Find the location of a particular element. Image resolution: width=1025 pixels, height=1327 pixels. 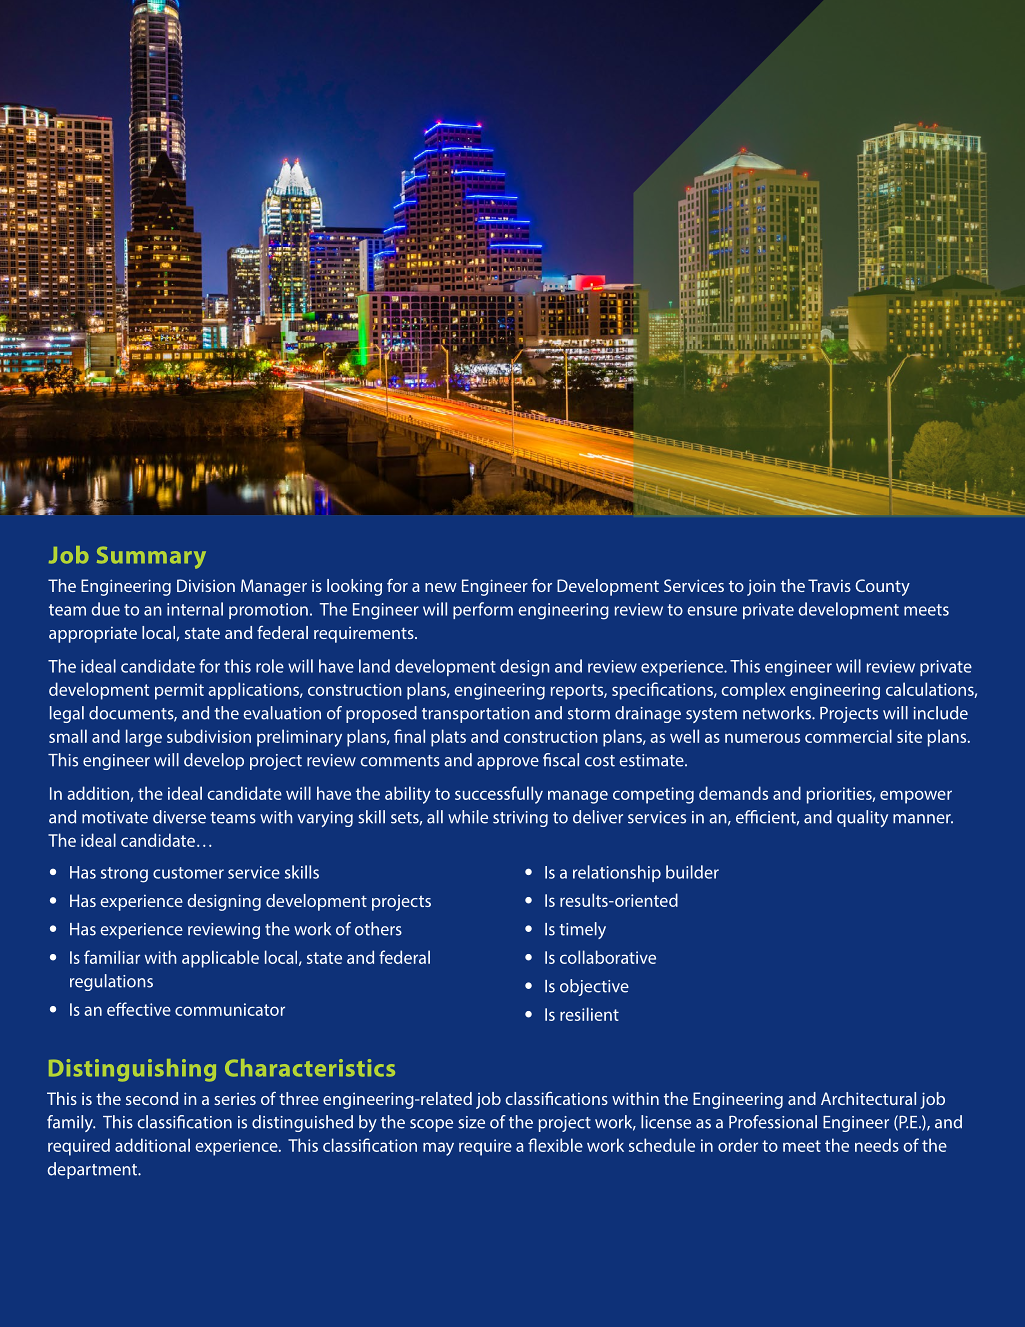

new is located at coordinates (441, 587).
